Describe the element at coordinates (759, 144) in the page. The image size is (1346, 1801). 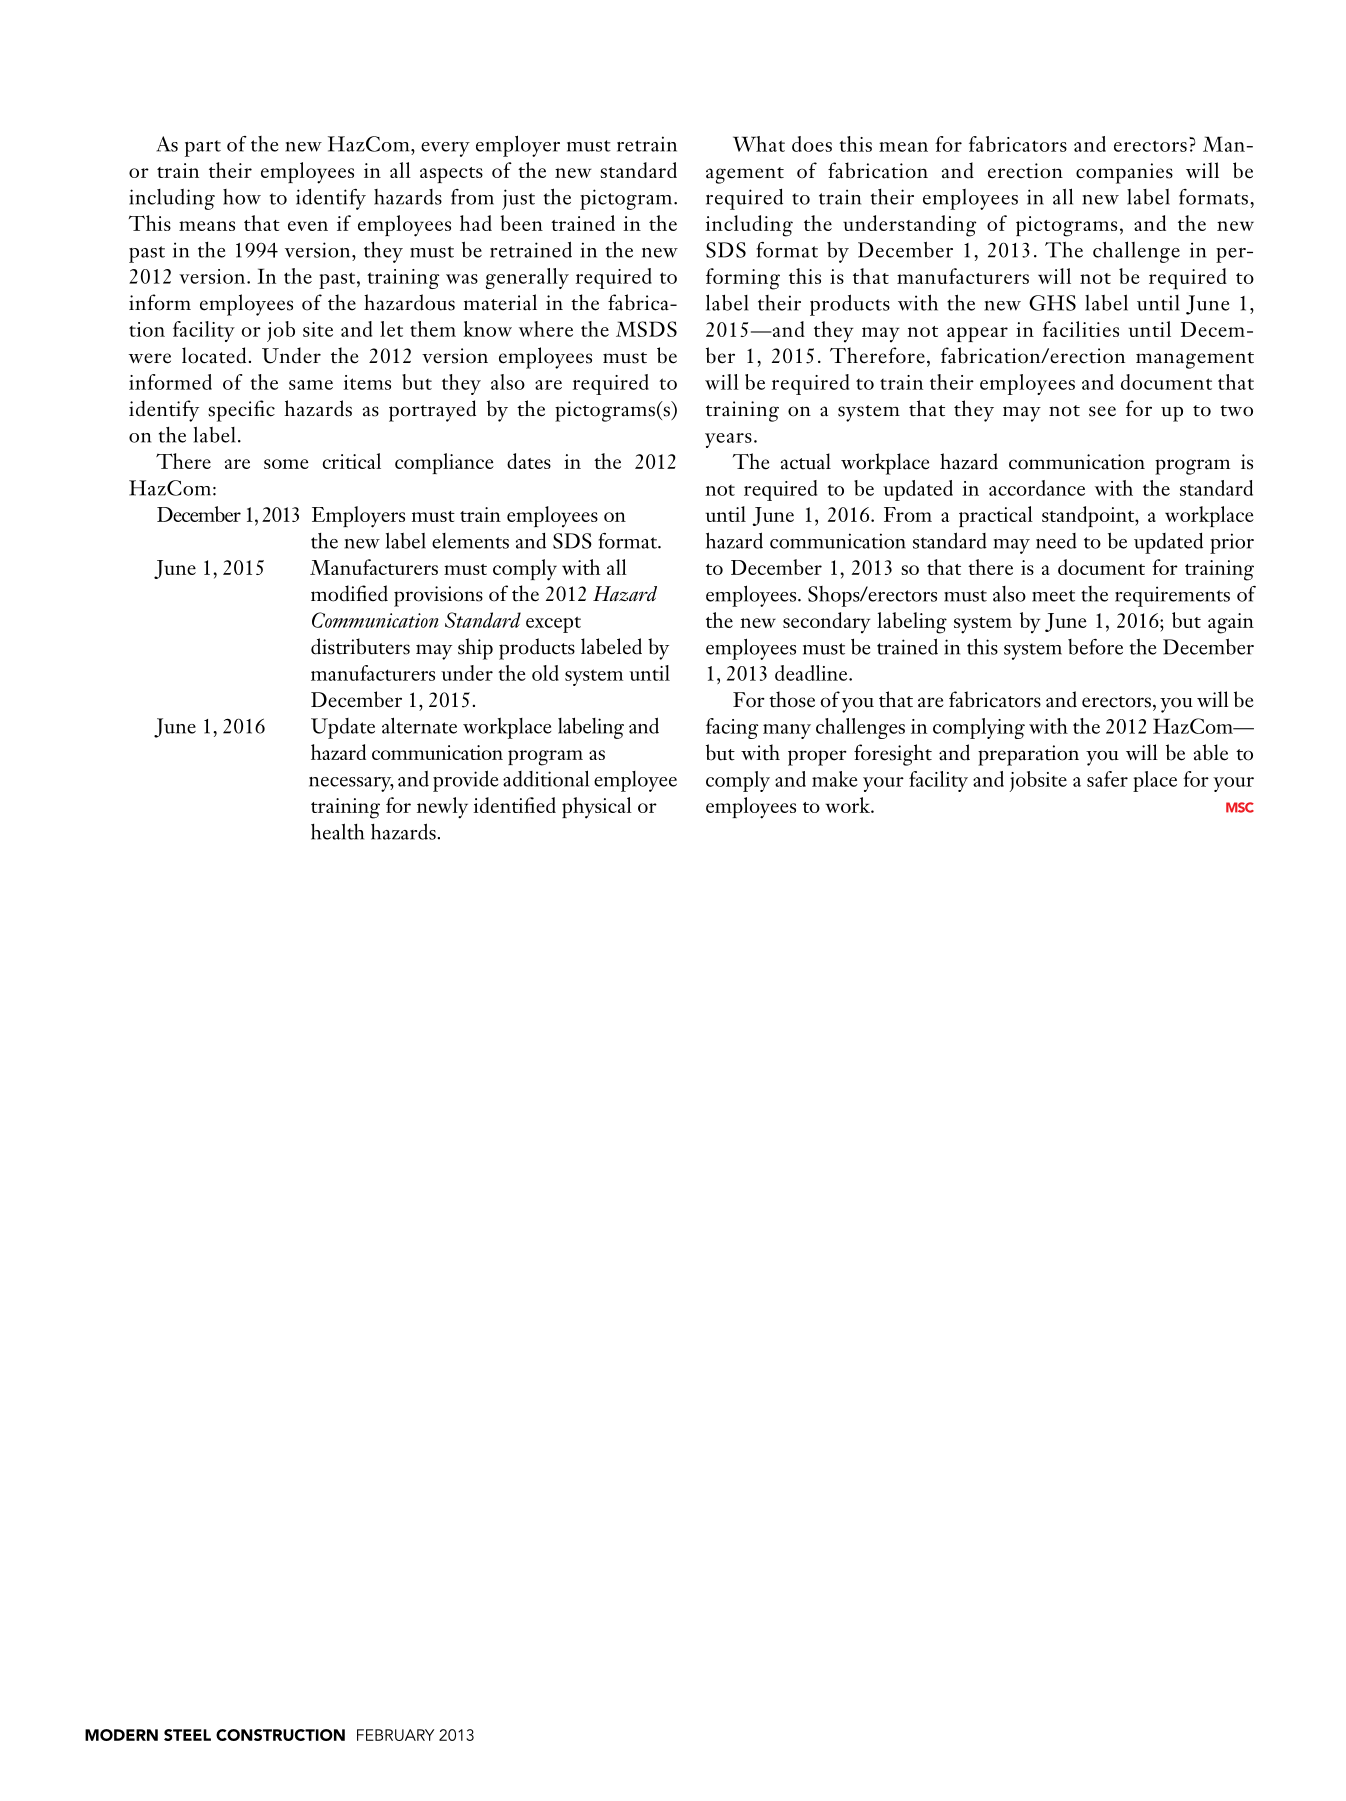
I see `What` at that location.
